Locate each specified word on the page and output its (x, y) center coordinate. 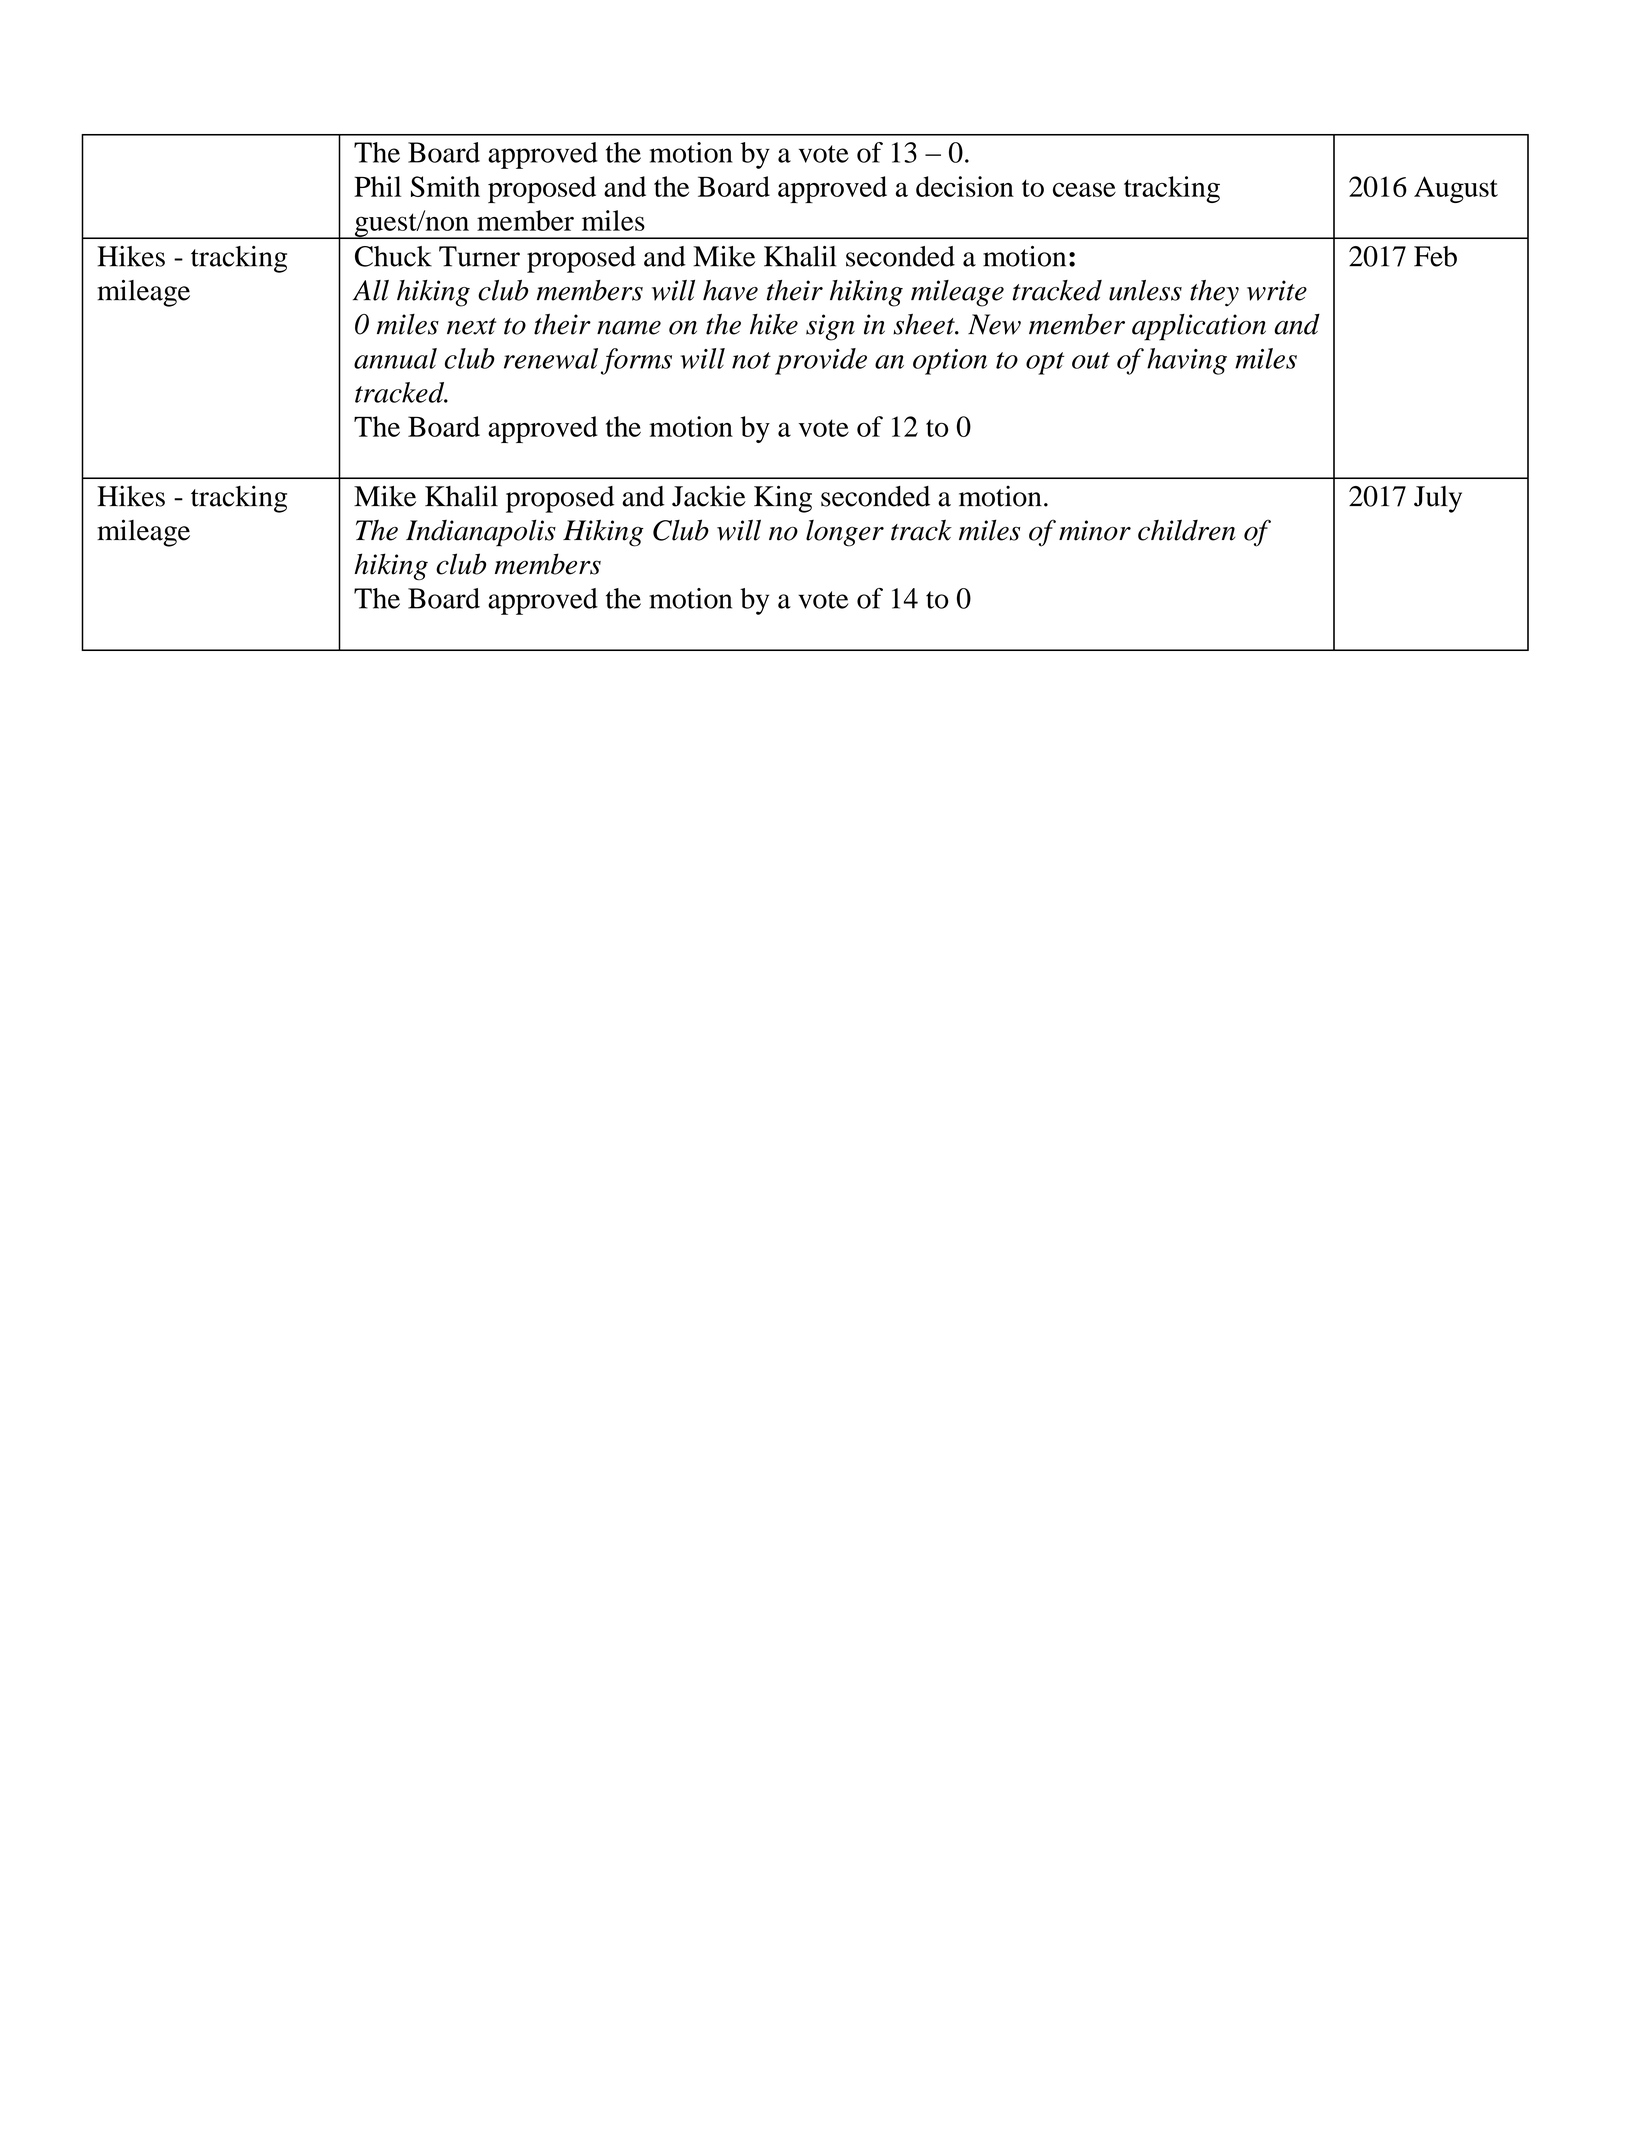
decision (965, 186)
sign (830, 327)
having (1187, 361)
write (1277, 290)
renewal (551, 358)
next (471, 326)
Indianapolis (481, 533)
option (950, 362)
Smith (445, 186)
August (1456, 189)
